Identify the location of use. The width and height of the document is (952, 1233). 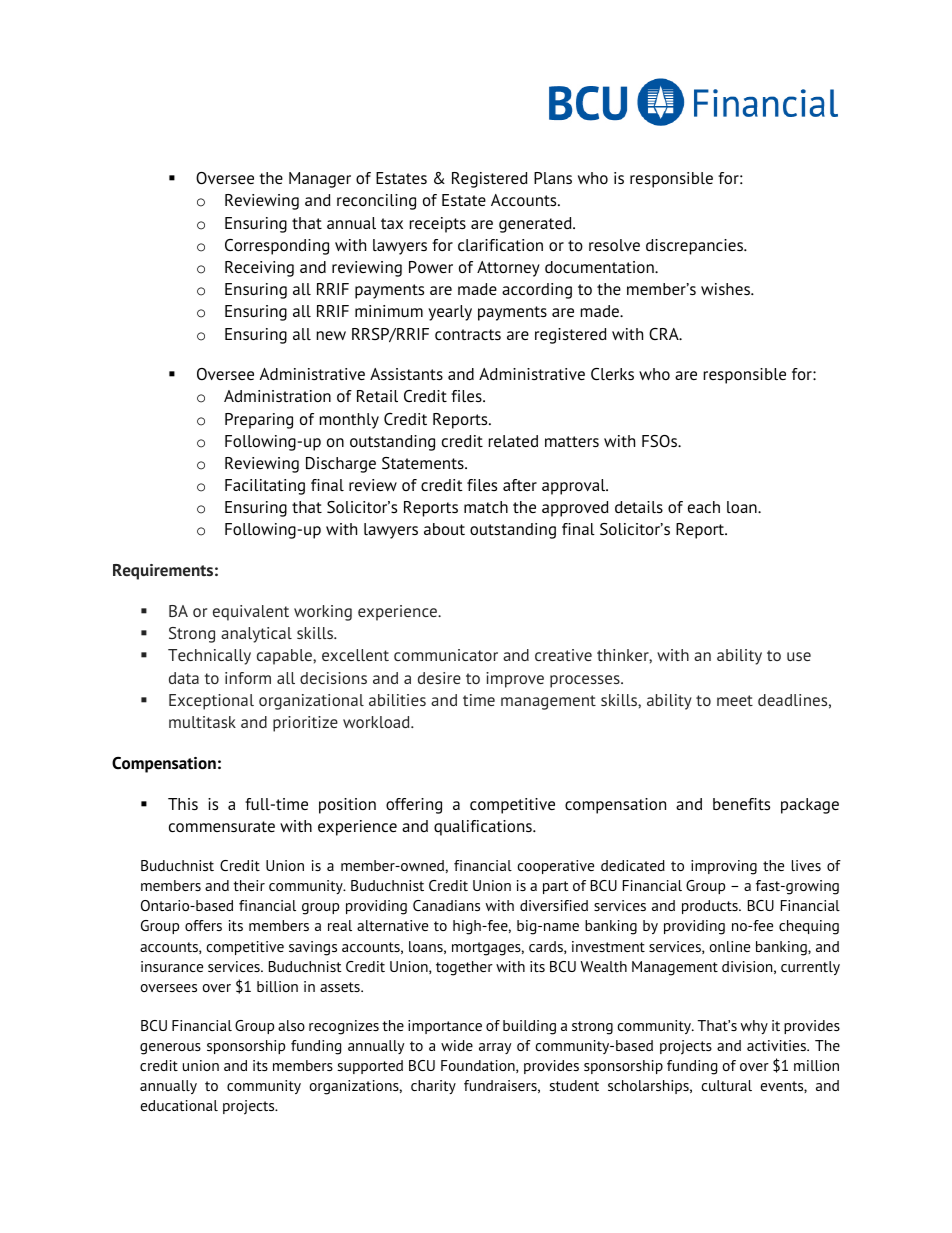
(799, 656).
